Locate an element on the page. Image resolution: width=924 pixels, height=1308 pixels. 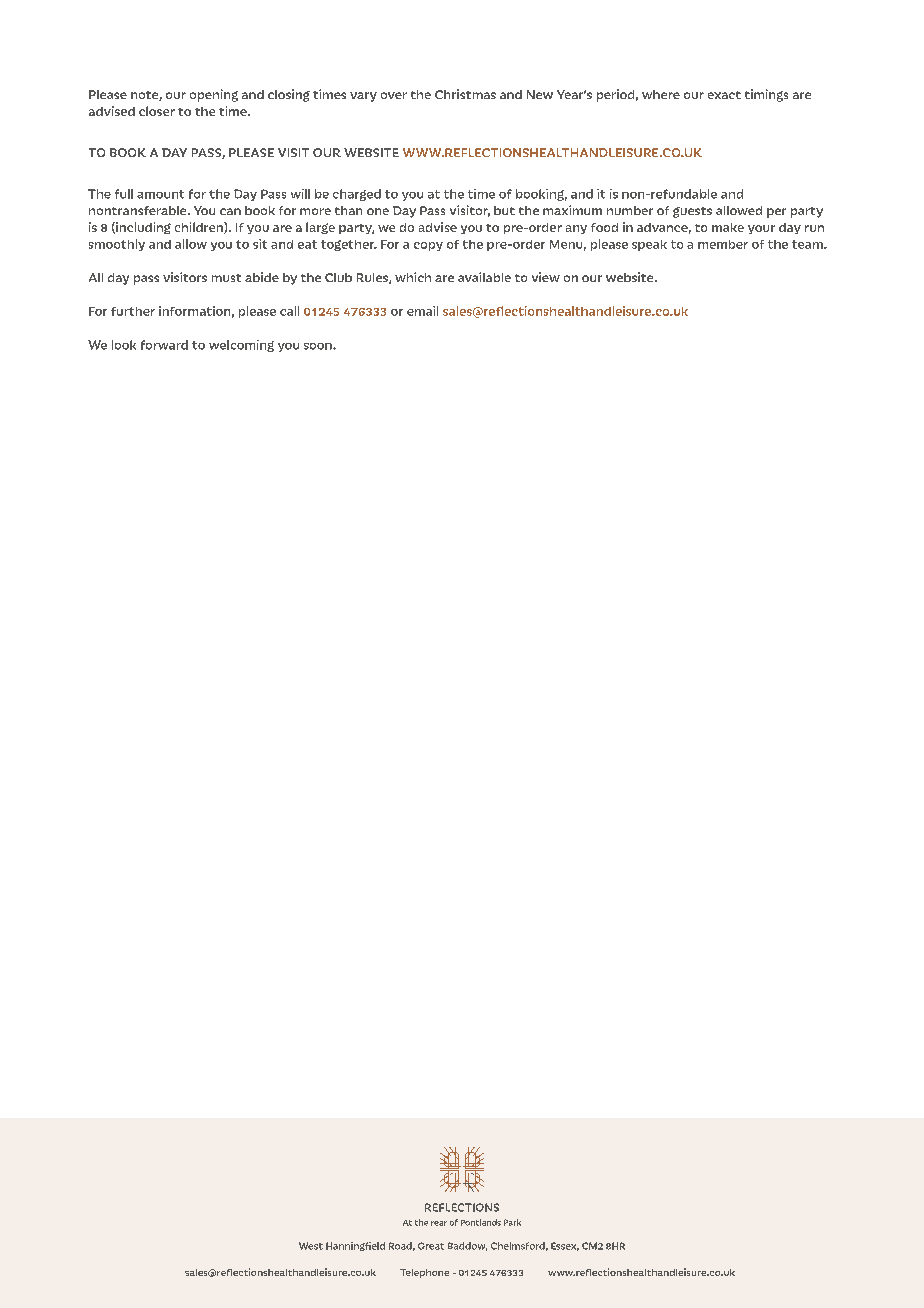
soon is located at coordinates (319, 346).
